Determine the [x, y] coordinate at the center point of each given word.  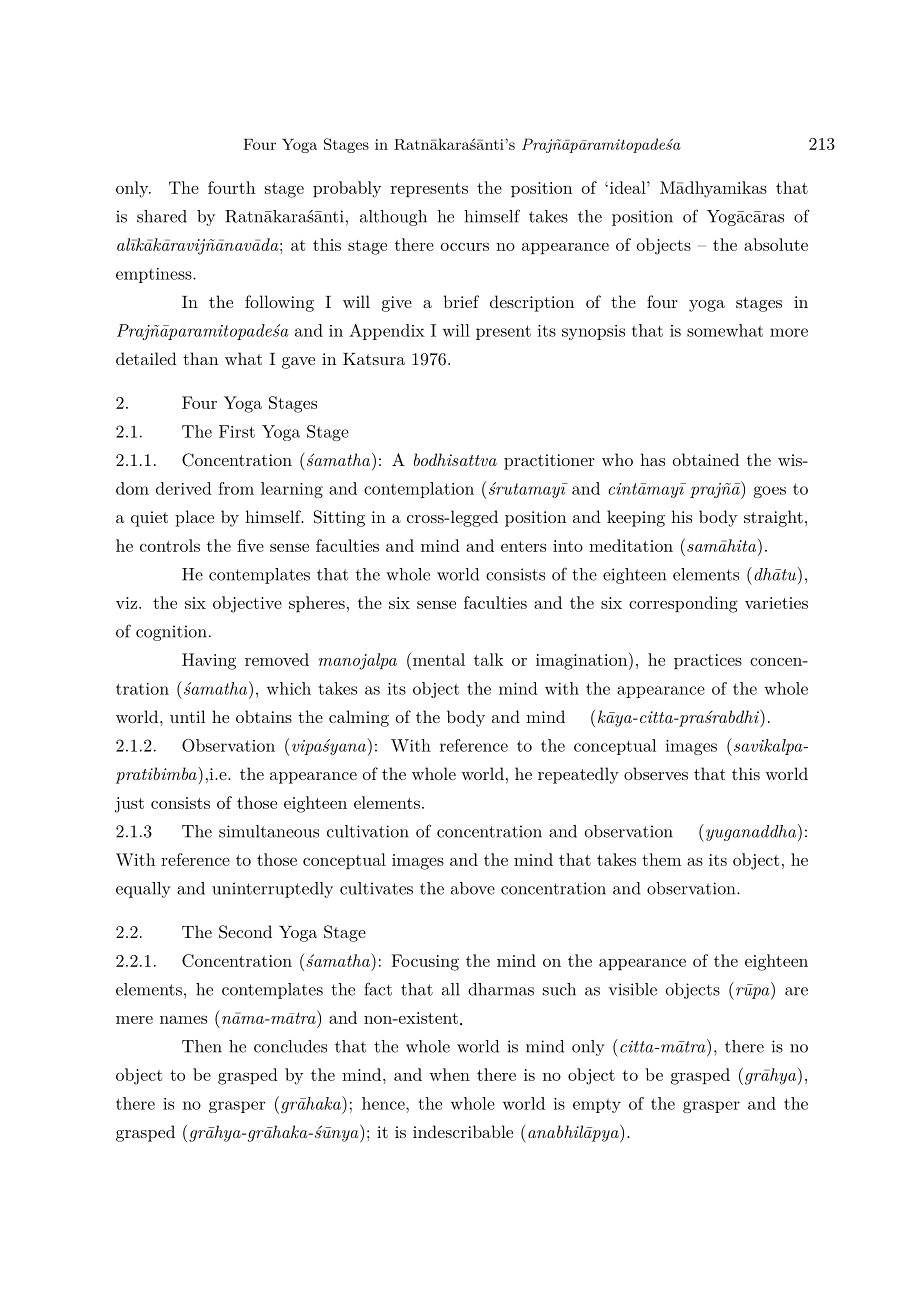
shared [162, 216]
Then [202, 1046]
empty [597, 1106]
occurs [465, 246]
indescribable [463, 1131]
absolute [776, 244]
